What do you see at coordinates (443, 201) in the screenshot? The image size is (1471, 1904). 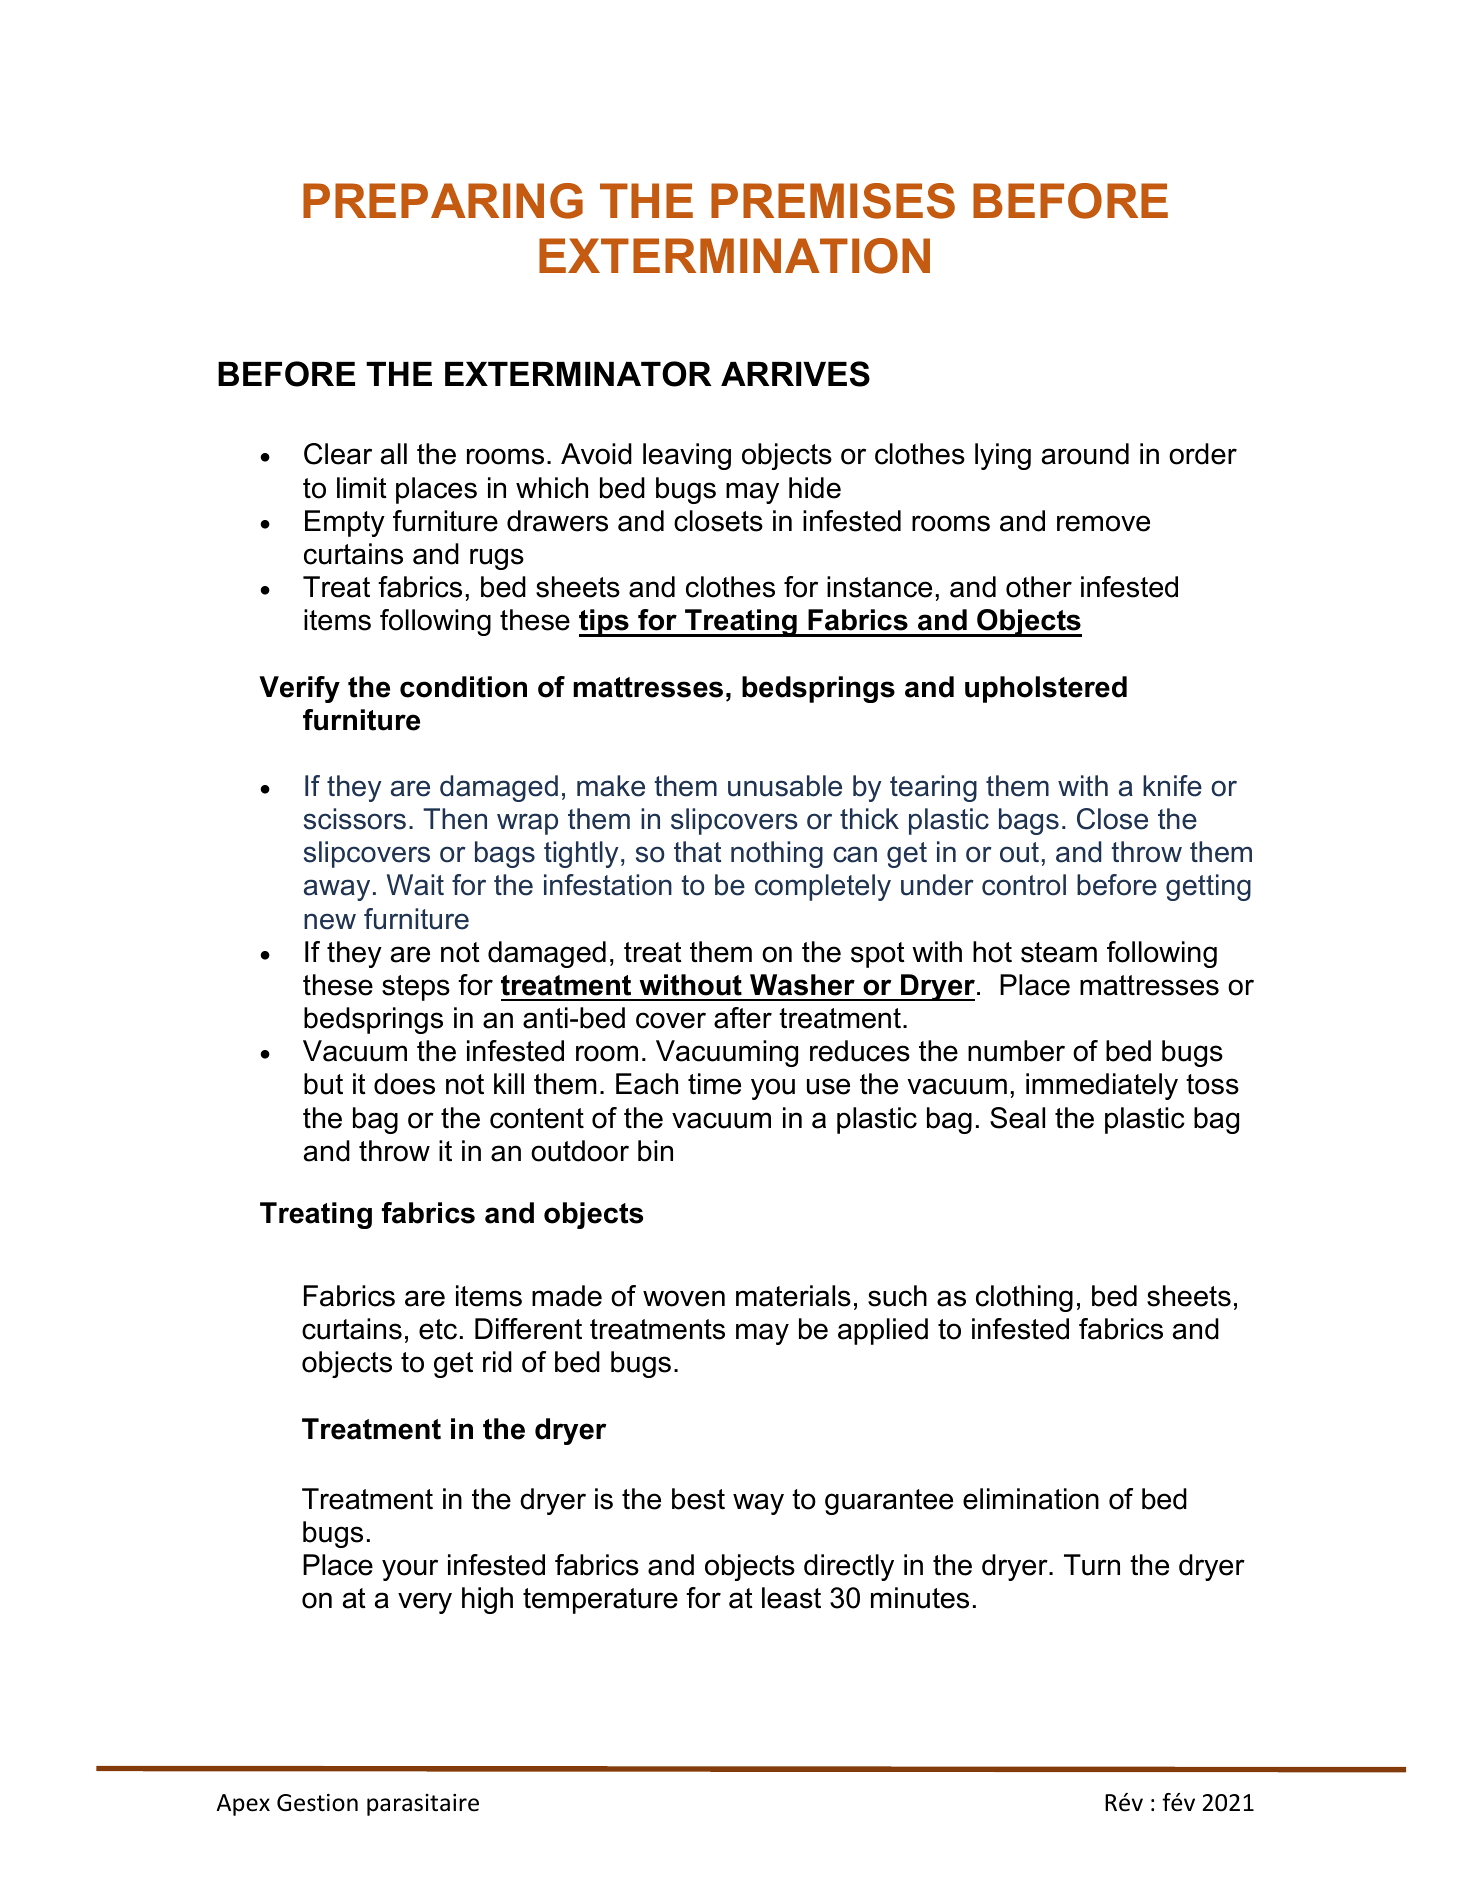 I see `PREPARING` at bounding box center [443, 201].
